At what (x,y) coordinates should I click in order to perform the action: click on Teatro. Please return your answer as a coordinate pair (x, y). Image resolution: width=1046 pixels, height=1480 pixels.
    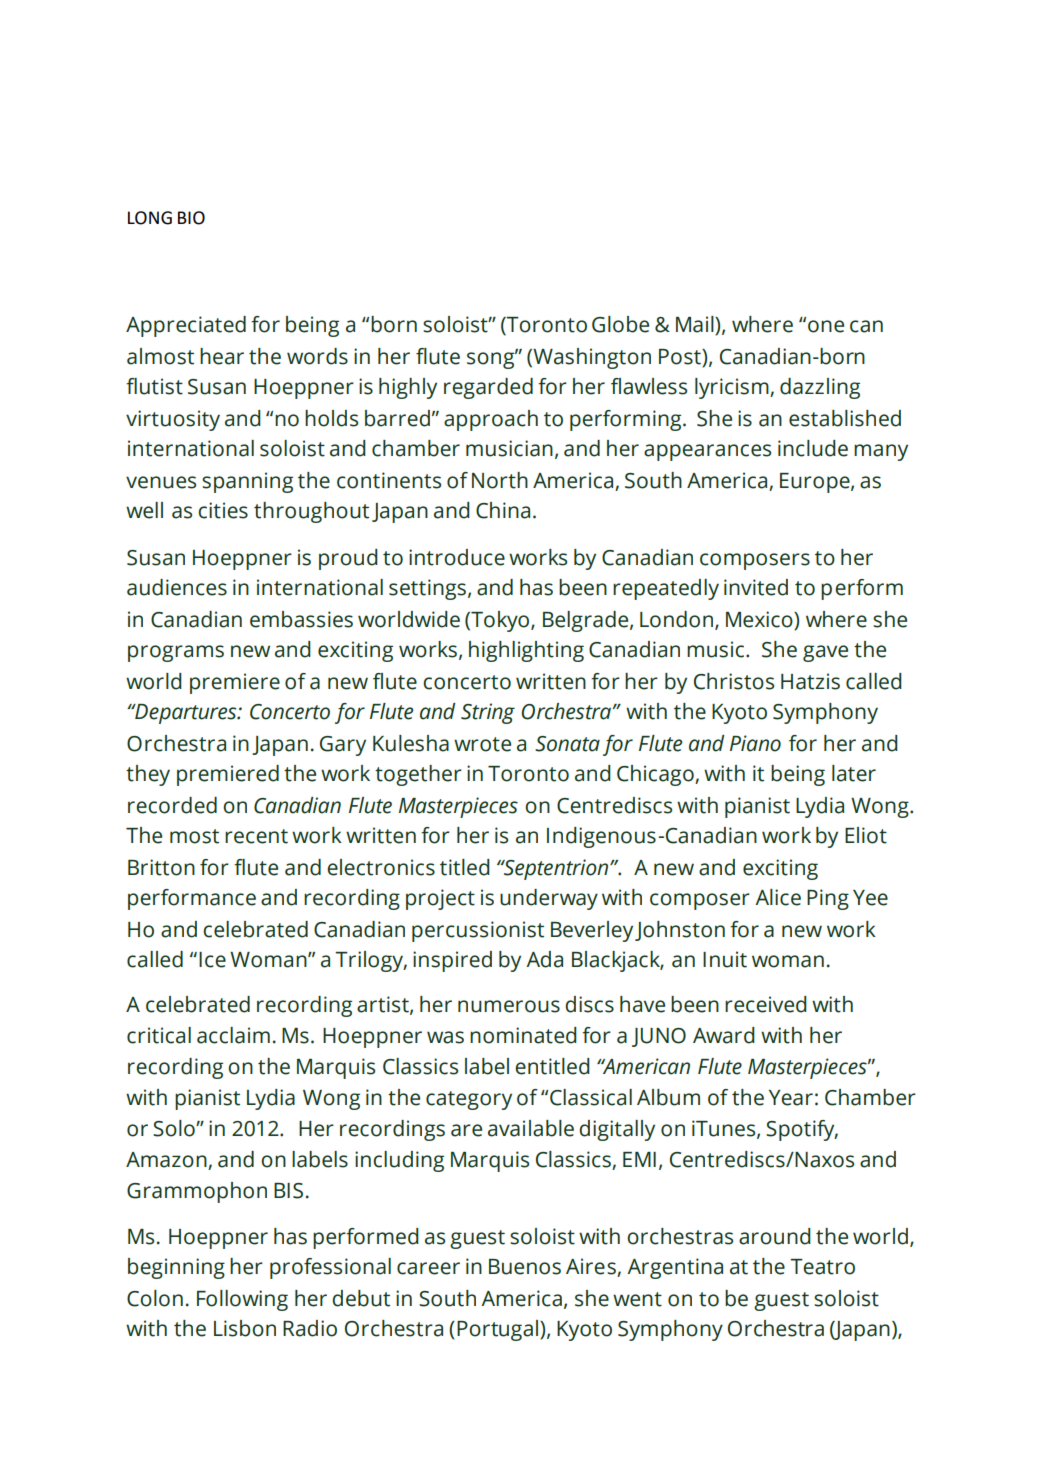
    Looking at the image, I should click on (822, 1267).
